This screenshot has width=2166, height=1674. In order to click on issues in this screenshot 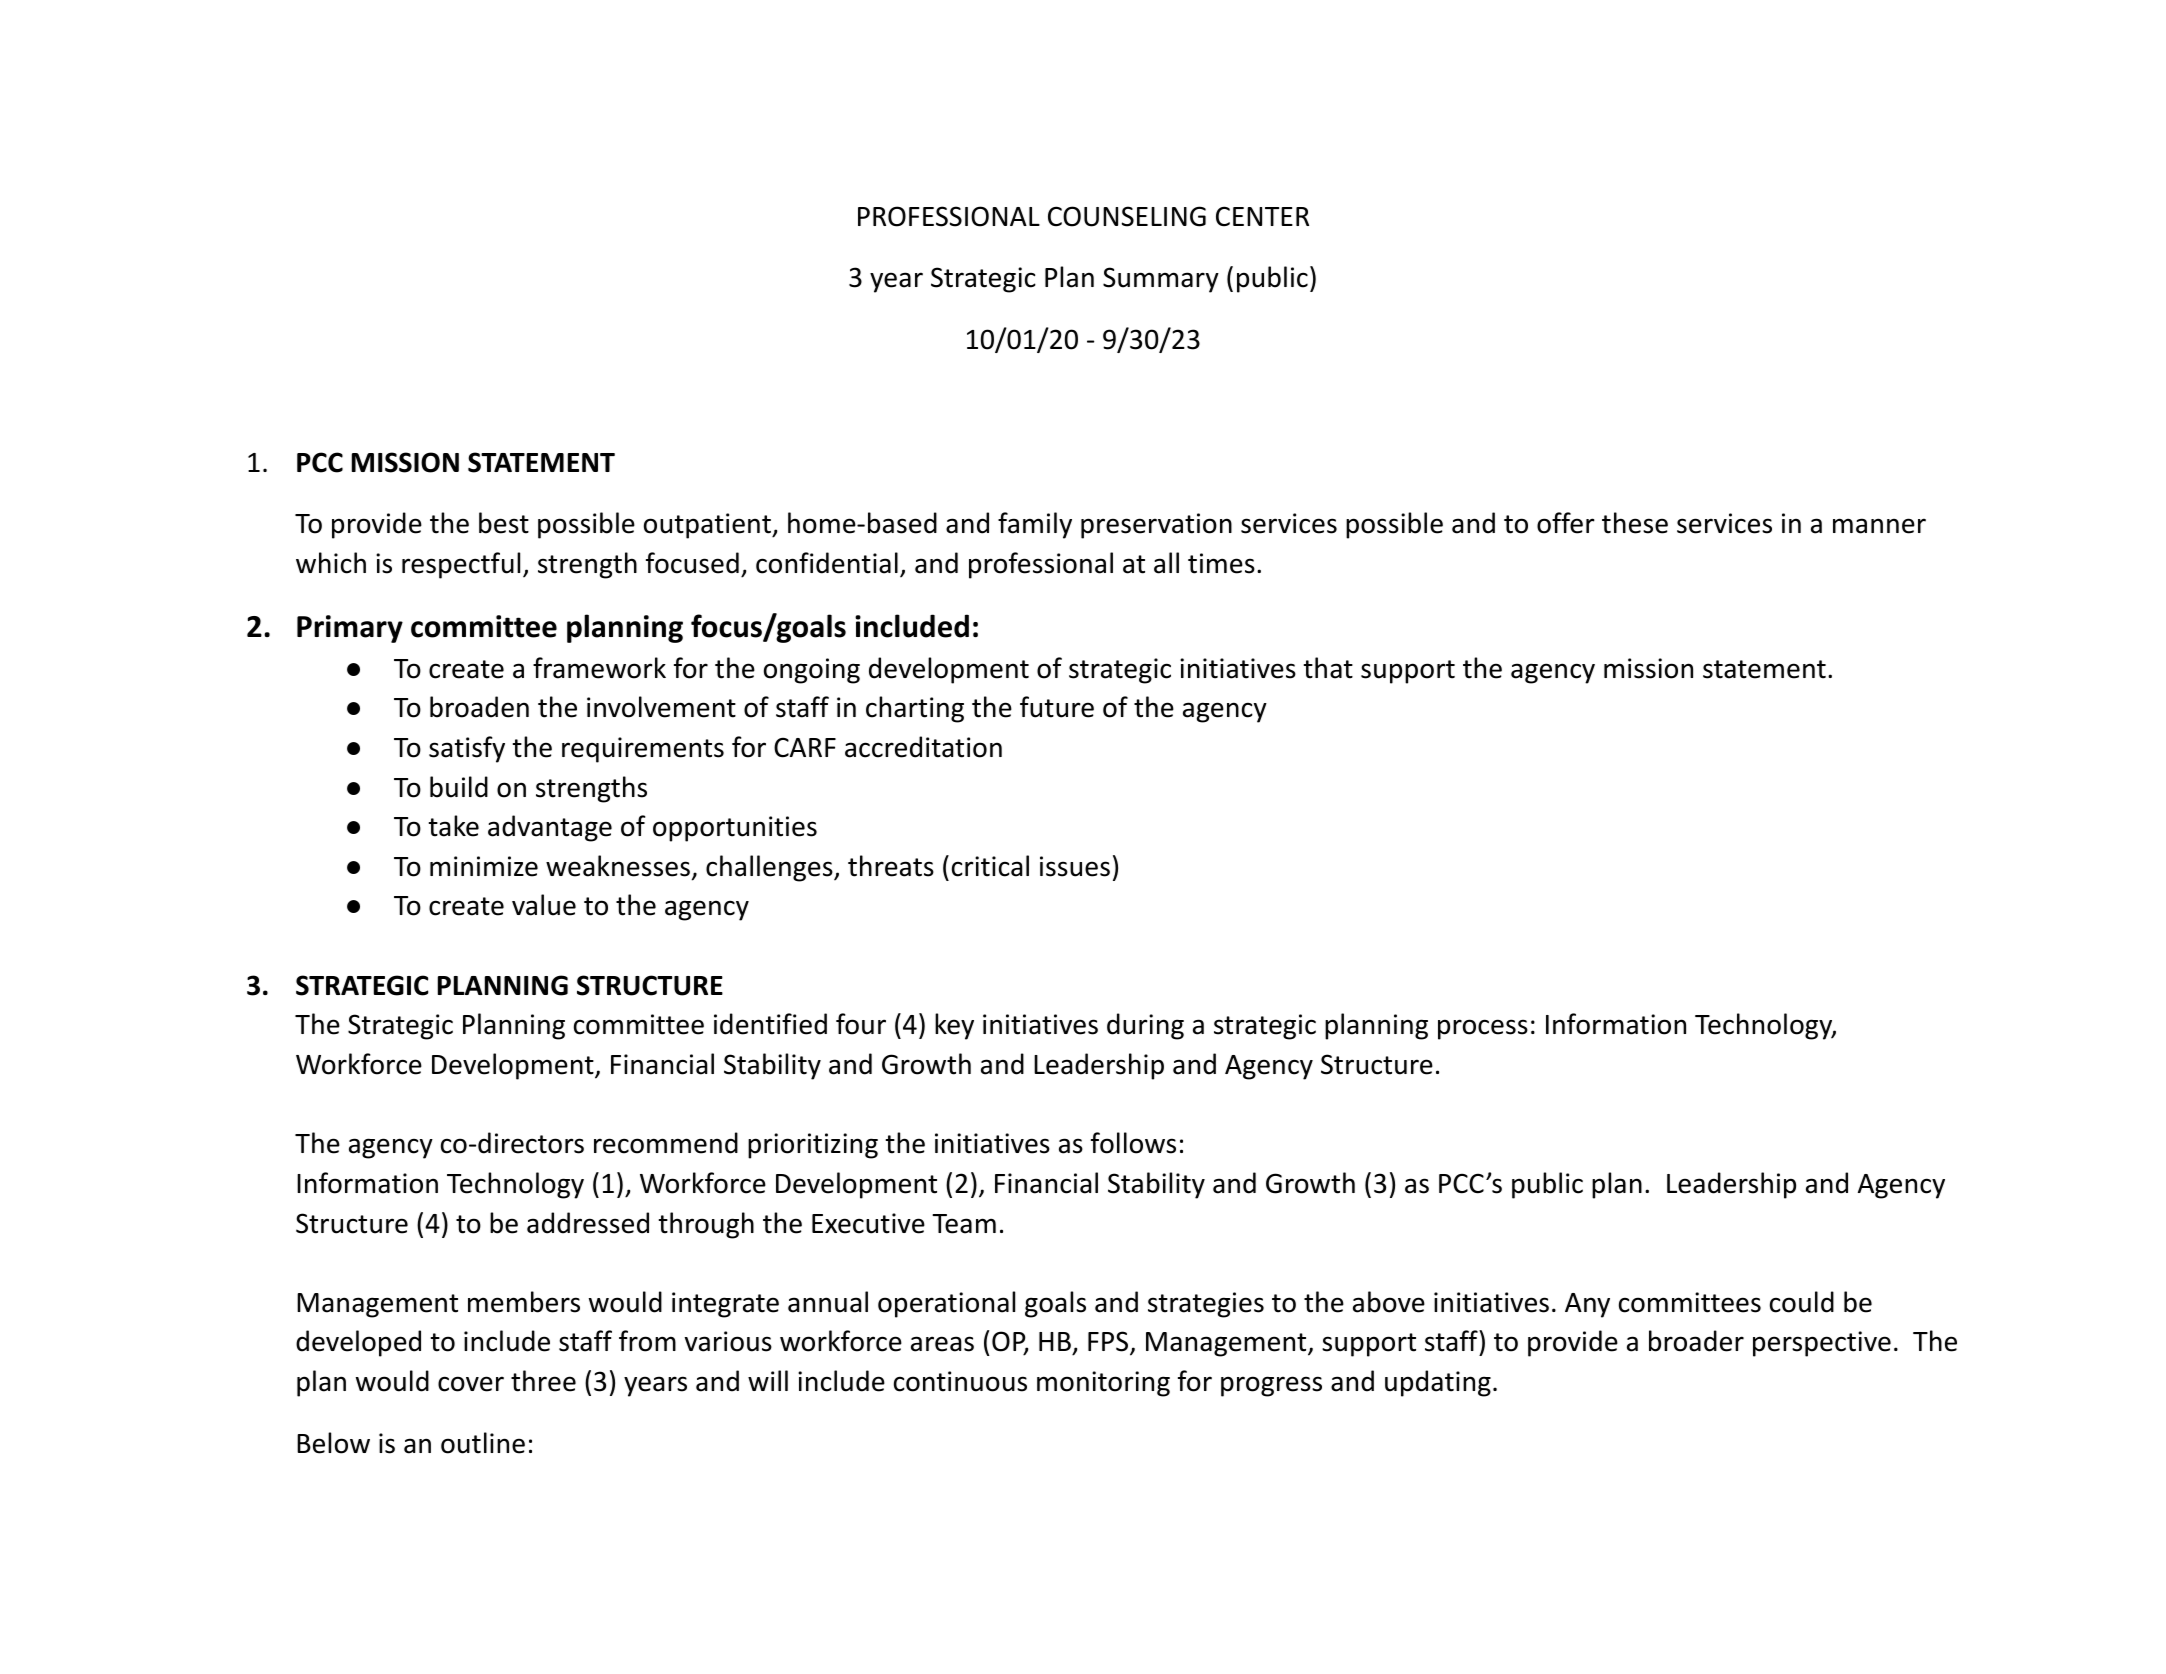, I will do `click(1075, 866)`.
